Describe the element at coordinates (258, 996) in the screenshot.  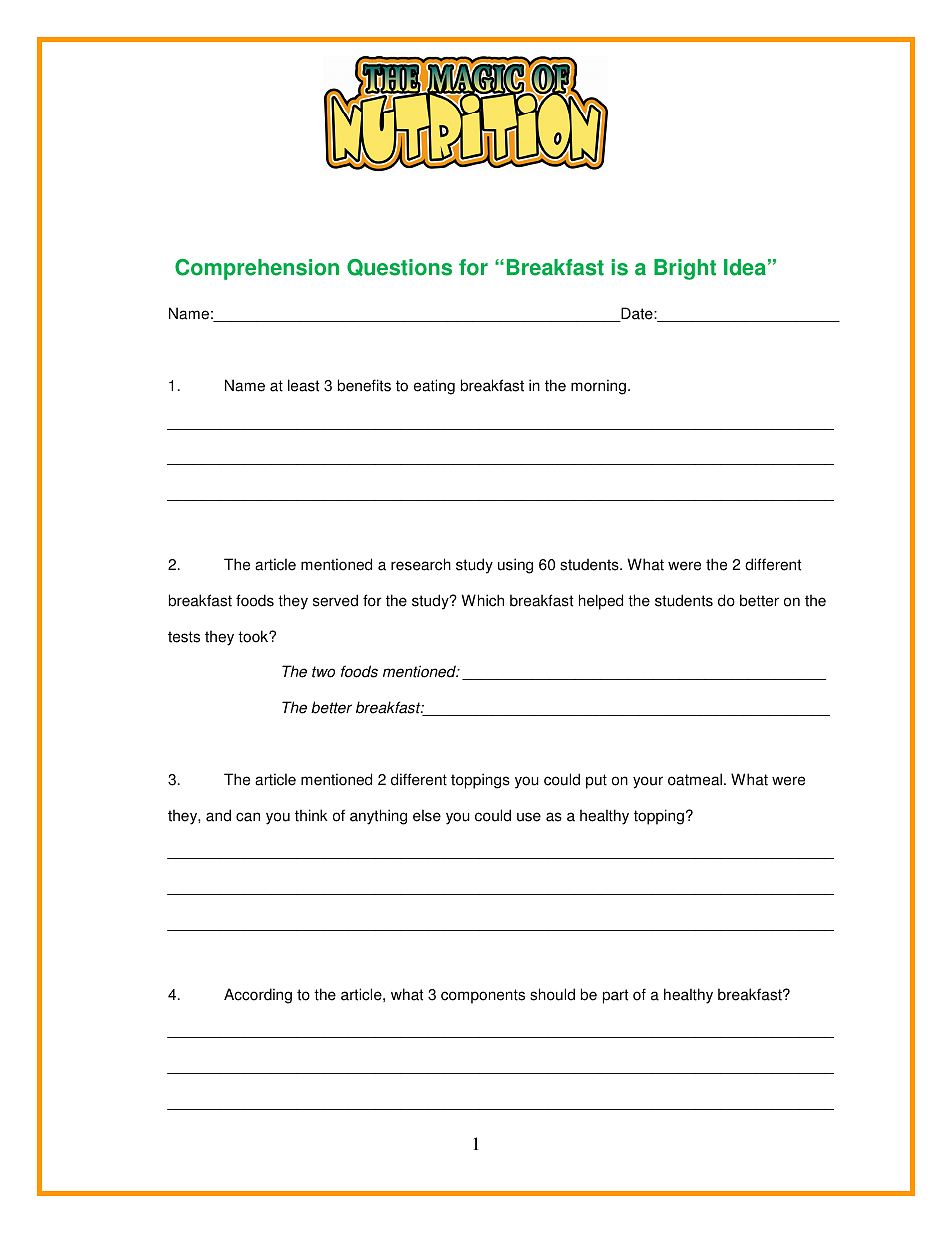
I see `According` at that location.
